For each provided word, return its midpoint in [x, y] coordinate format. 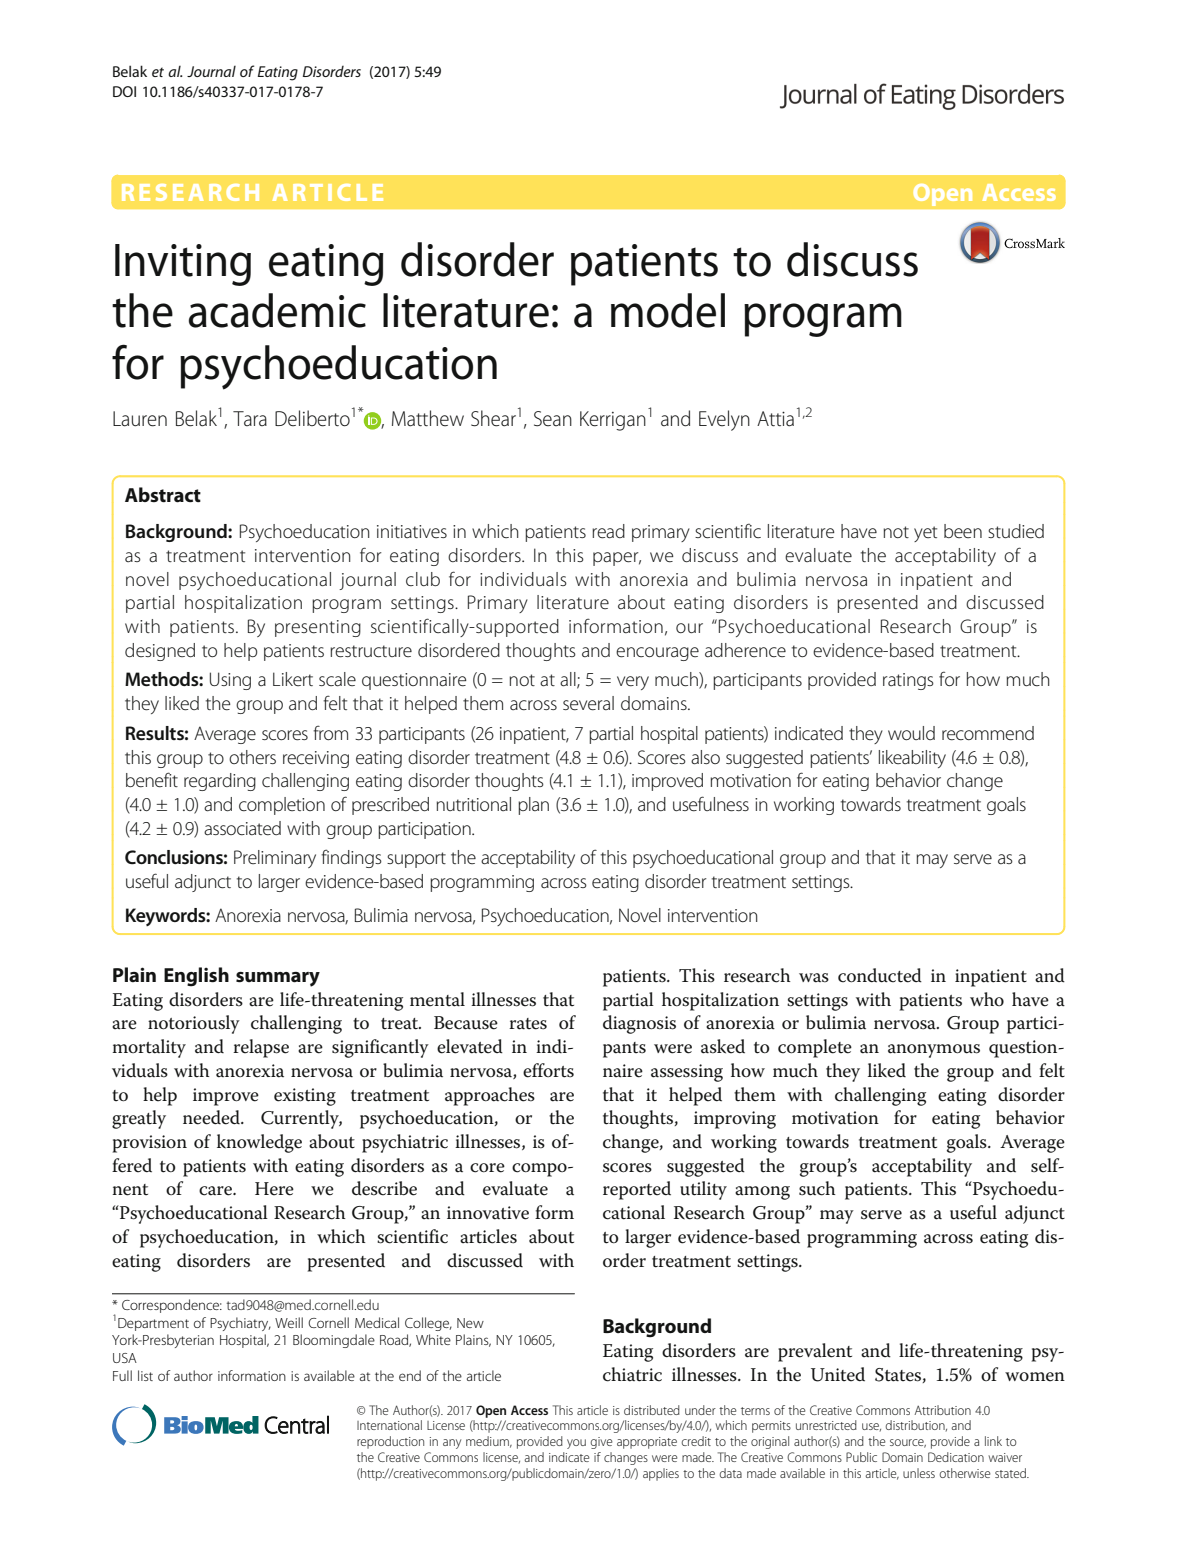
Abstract [163, 495]
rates [528, 1024]
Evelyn [724, 420]
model [668, 310]
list [145, 1375]
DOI [124, 91]
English [196, 977]
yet [925, 534]
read [608, 531]
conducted [880, 975]
